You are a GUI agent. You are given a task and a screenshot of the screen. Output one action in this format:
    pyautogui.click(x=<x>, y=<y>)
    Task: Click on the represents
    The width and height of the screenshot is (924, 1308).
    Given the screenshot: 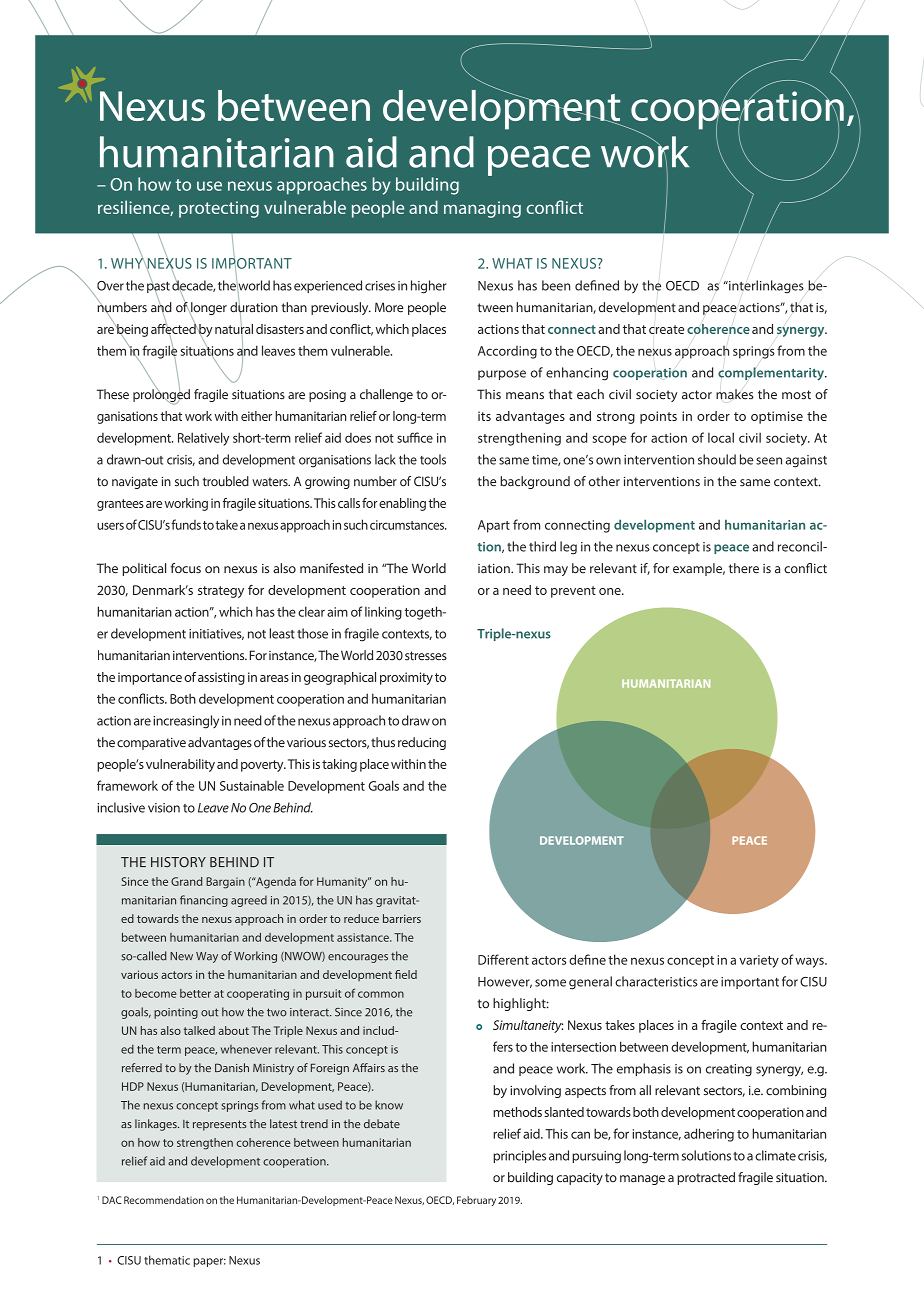 What is the action you would take?
    pyautogui.click(x=219, y=1125)
